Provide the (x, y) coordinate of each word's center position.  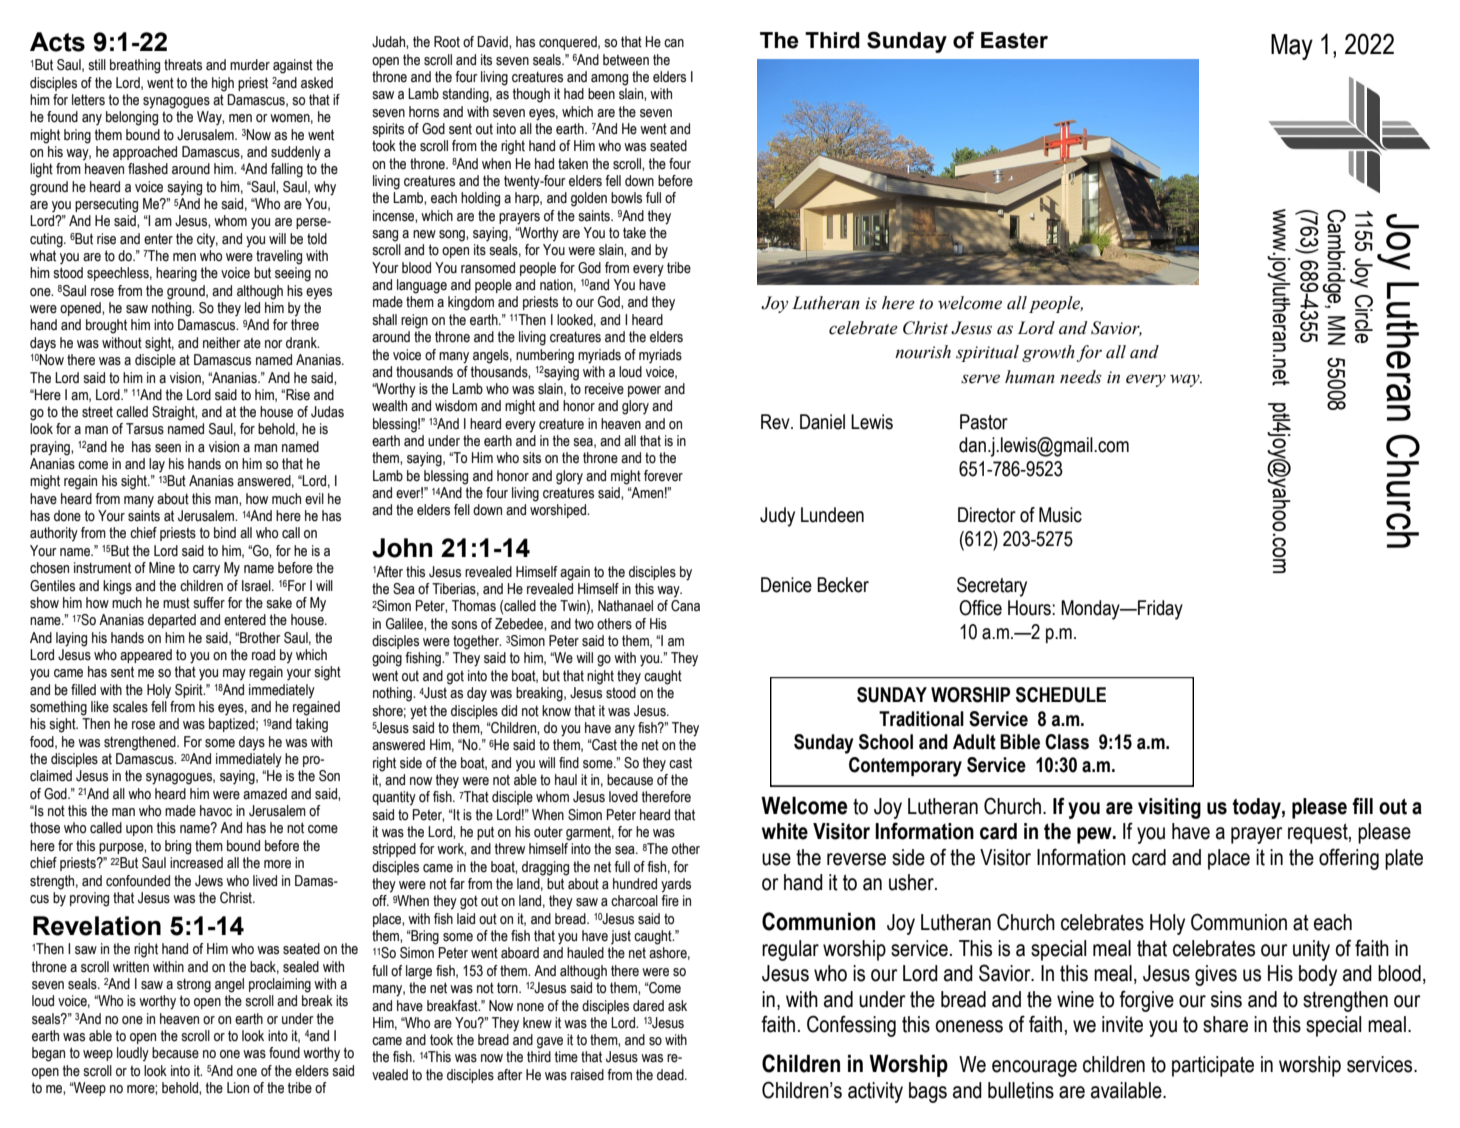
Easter (1014, 40)
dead (671, 1075)
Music (1060, 515)
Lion (238, 1088)
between (626, 60)
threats (183, 65)
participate (1213, 1066)
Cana (685, 606)
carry (206, 571)
